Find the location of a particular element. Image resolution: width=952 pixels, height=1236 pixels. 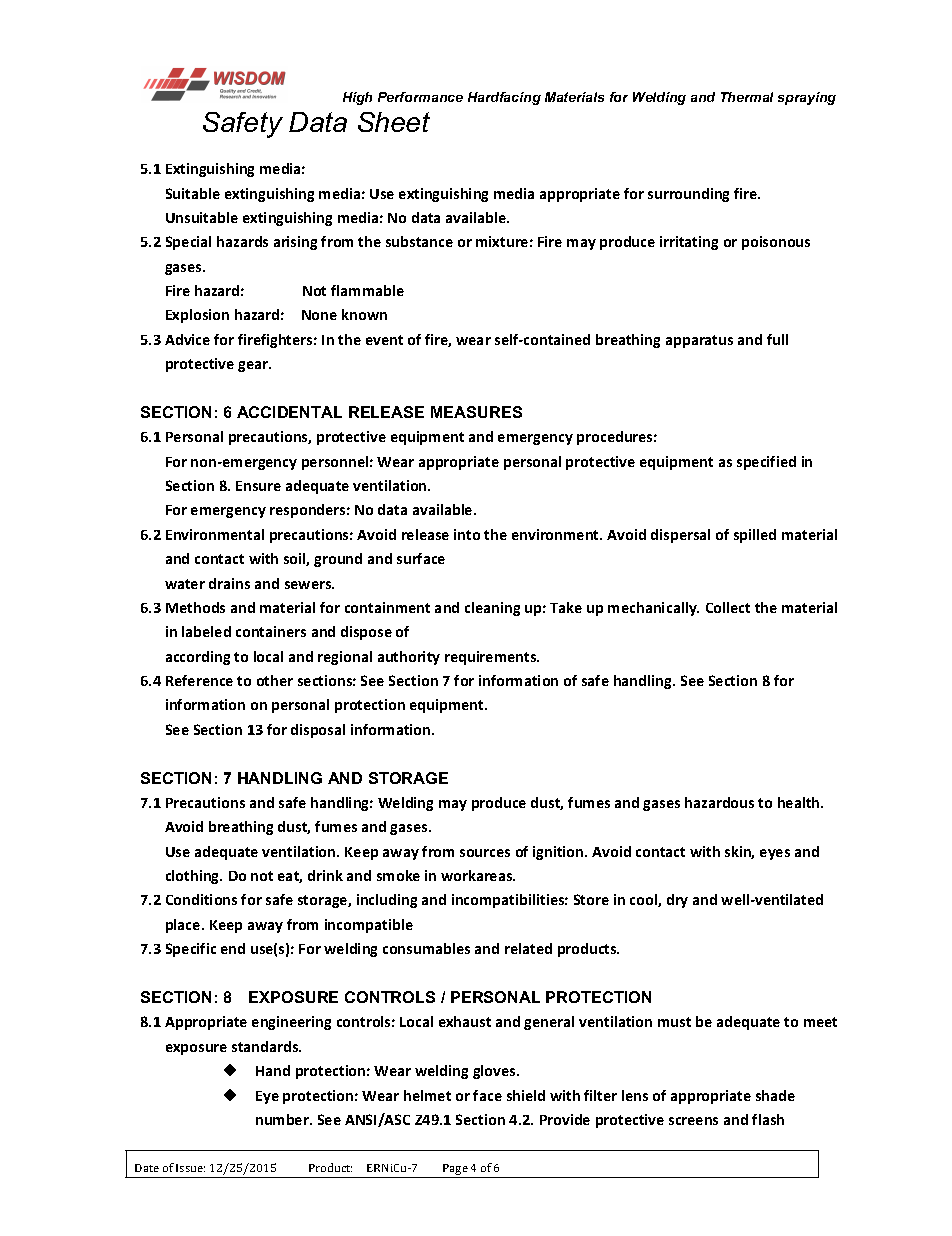

Performance is located at coordinates (420, 97).
